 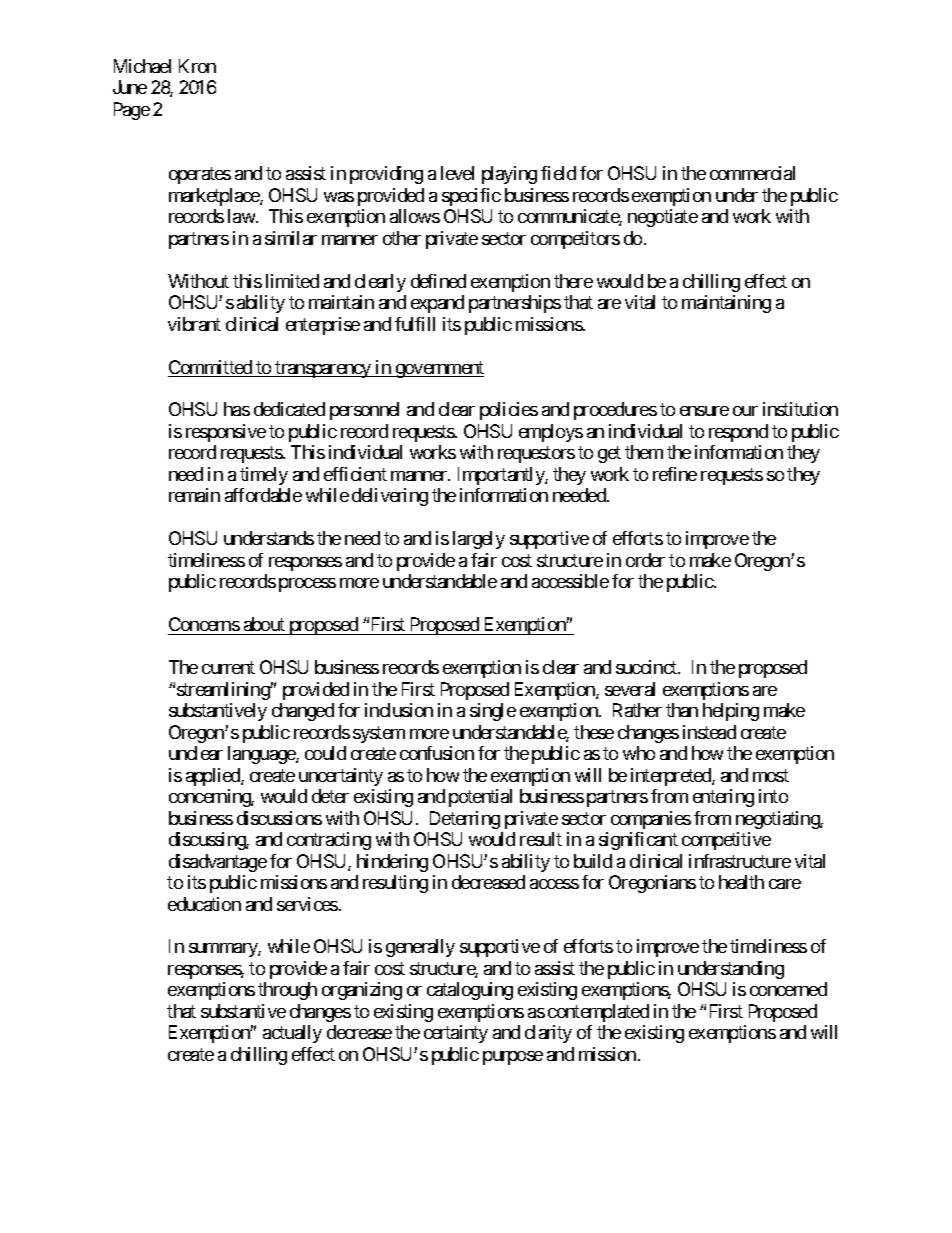 What do you see at coordinates (480, 798) in the screenshot?
I see `potential` at bounding box center [480, 798].
